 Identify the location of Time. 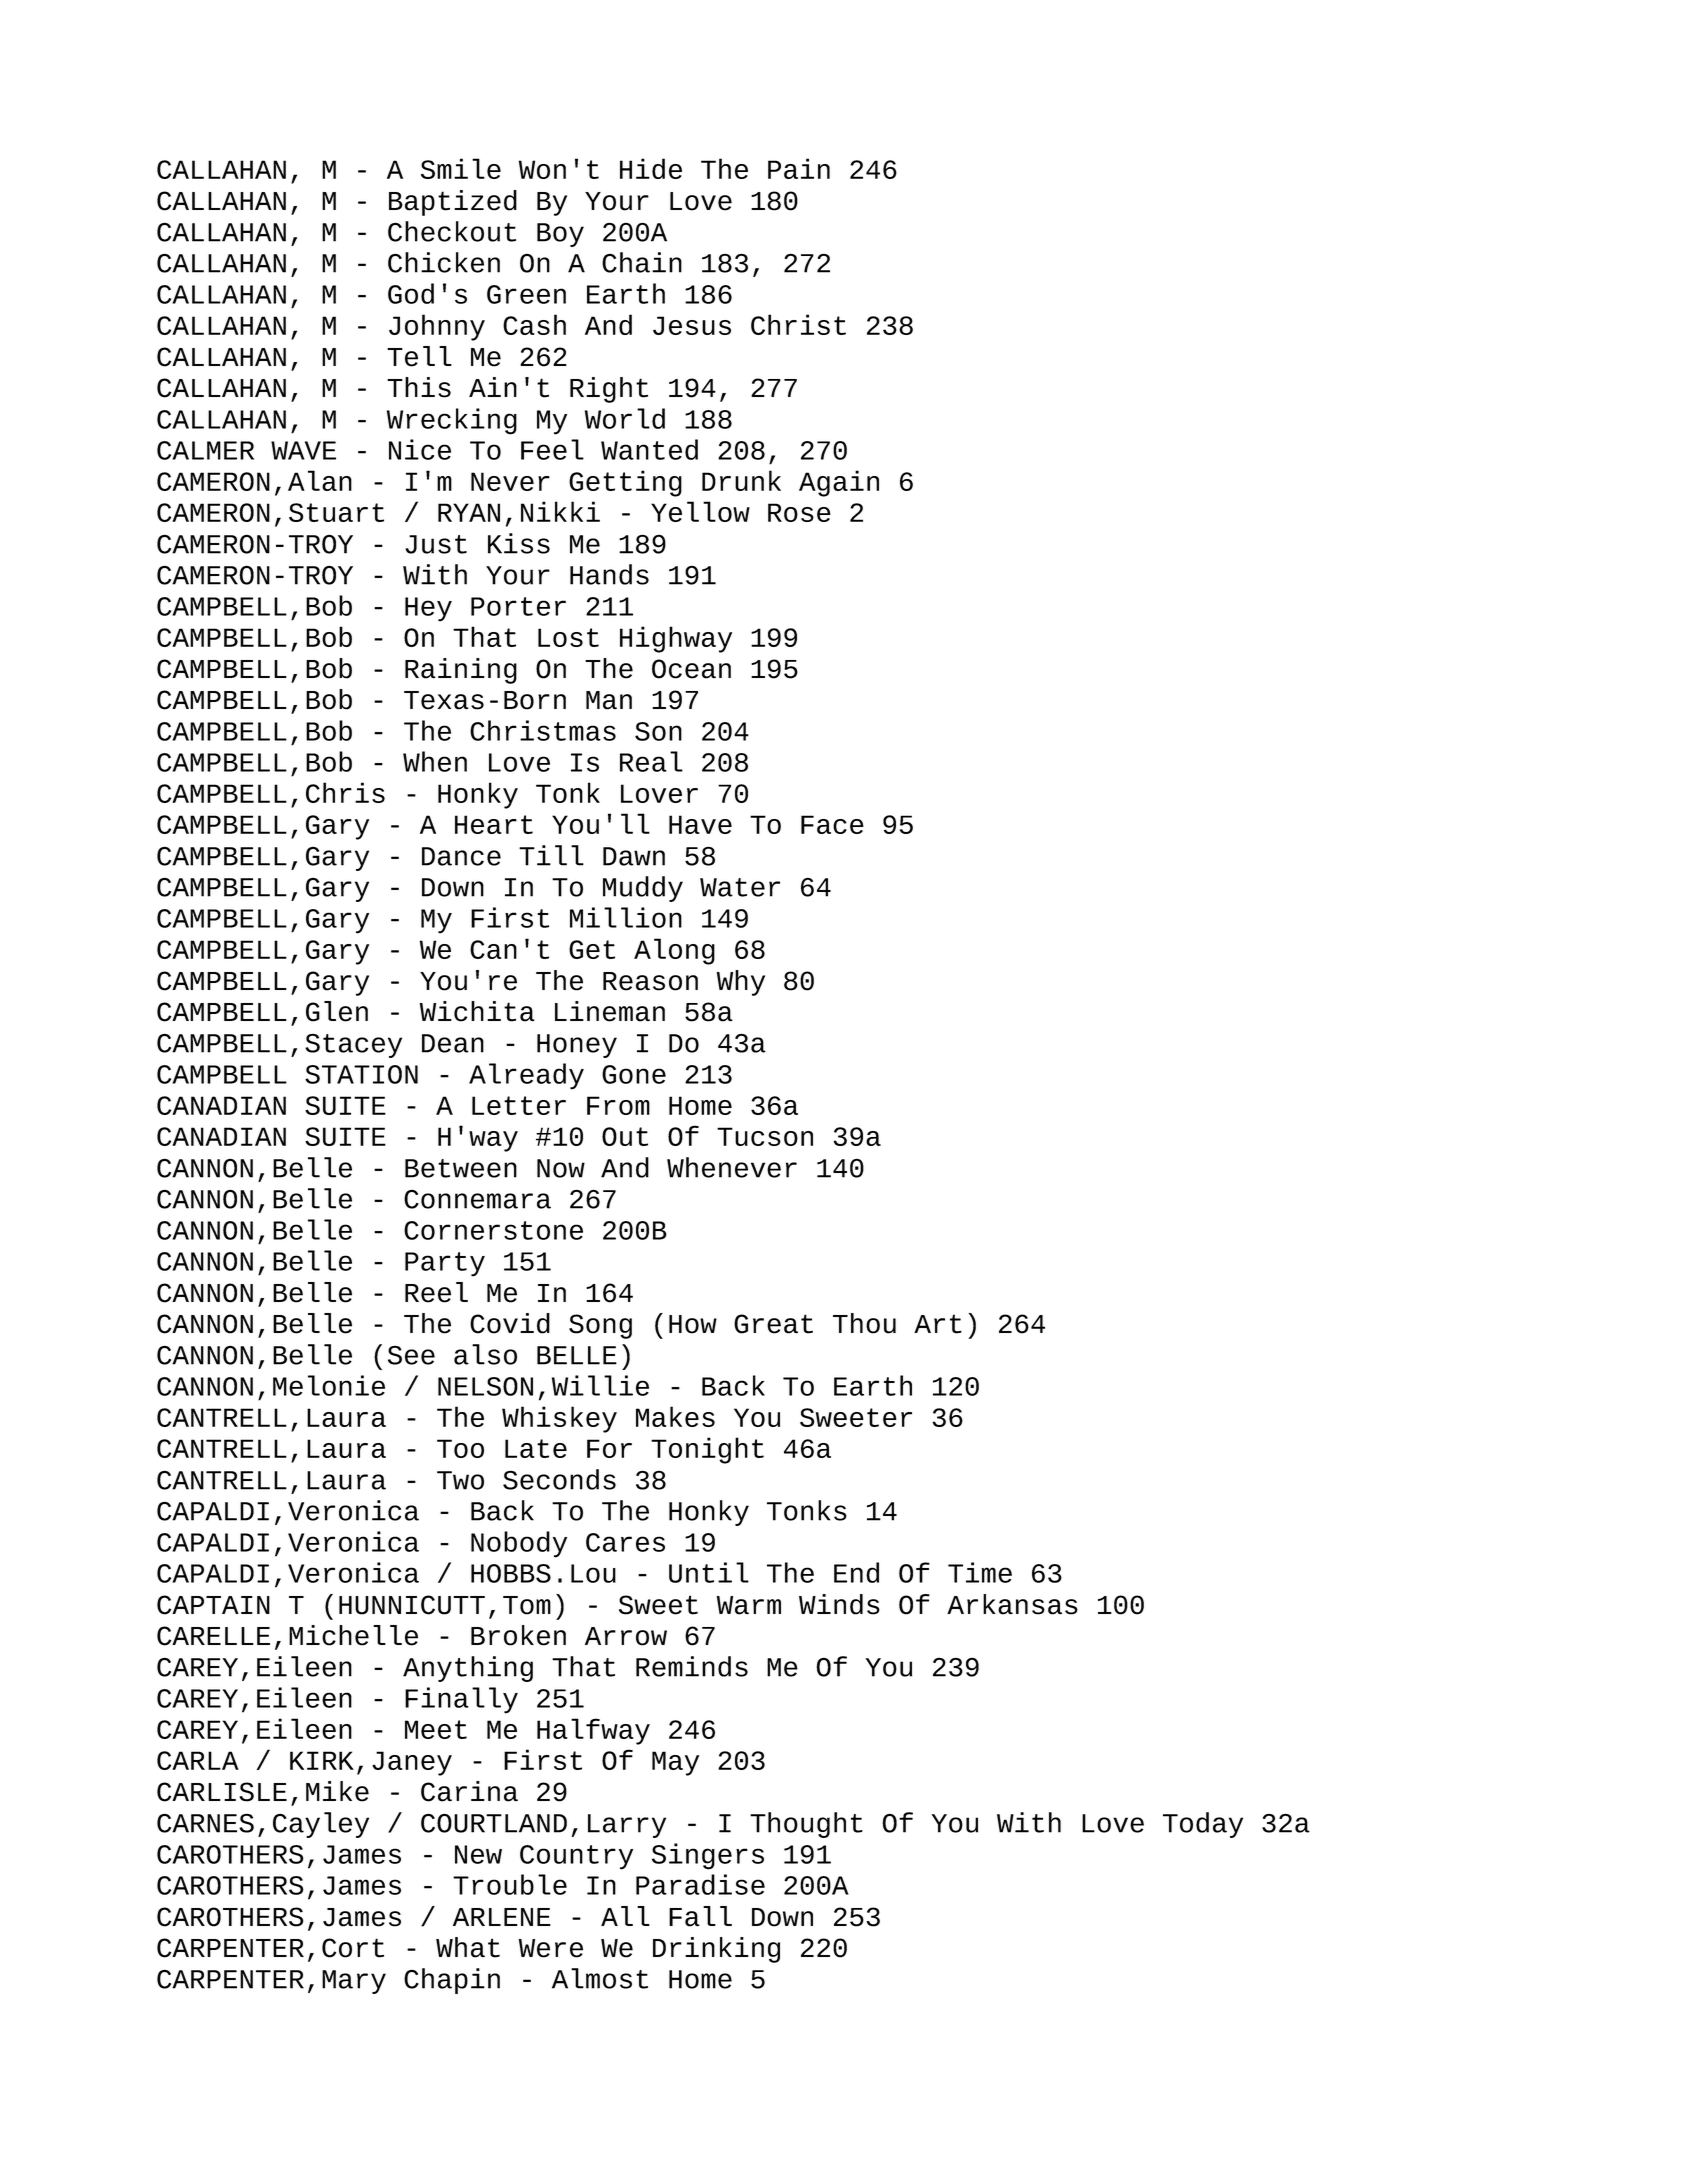
(980, 1572).
